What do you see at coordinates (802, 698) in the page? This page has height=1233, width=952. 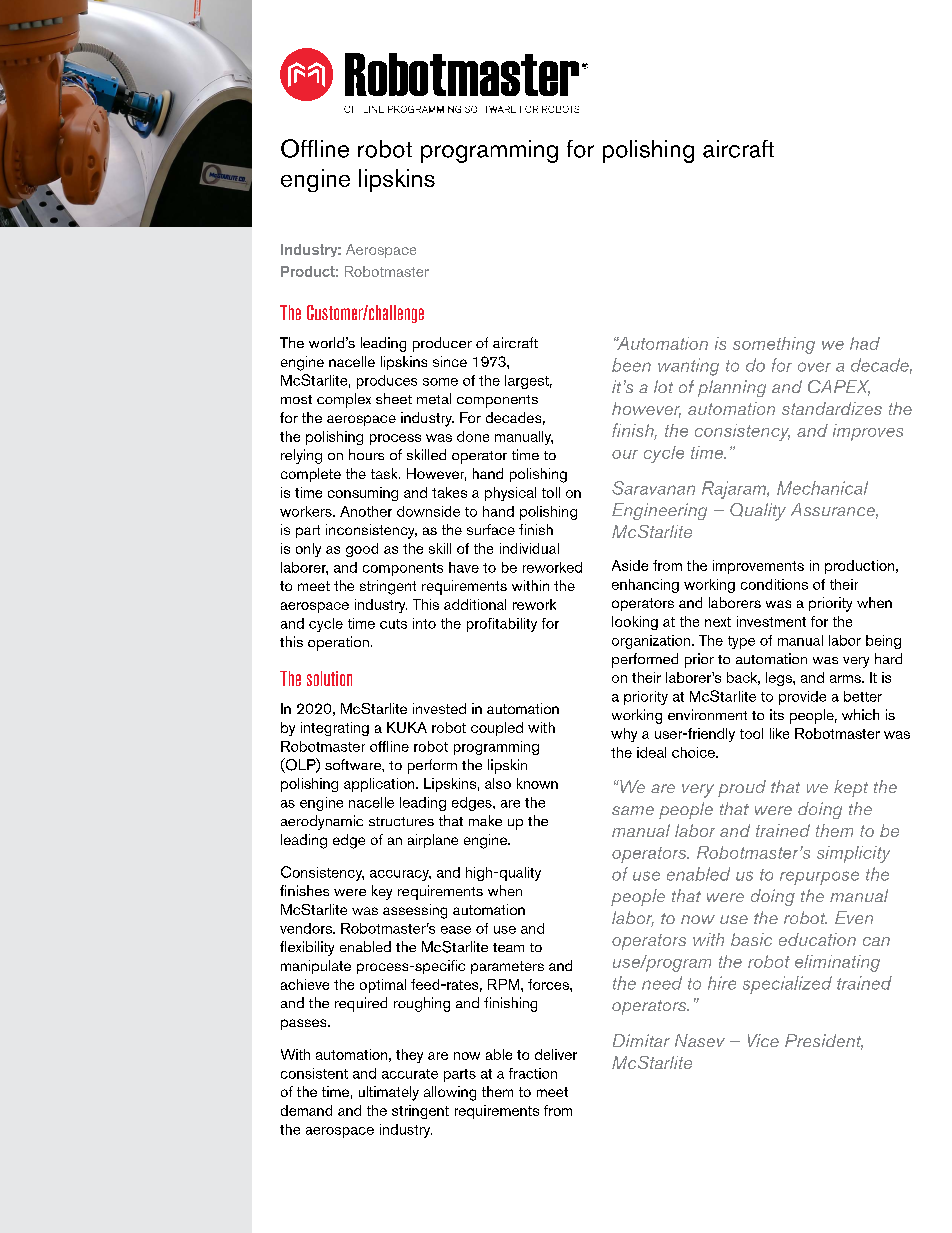 I see `provide` at bounding box center [802, 698].
